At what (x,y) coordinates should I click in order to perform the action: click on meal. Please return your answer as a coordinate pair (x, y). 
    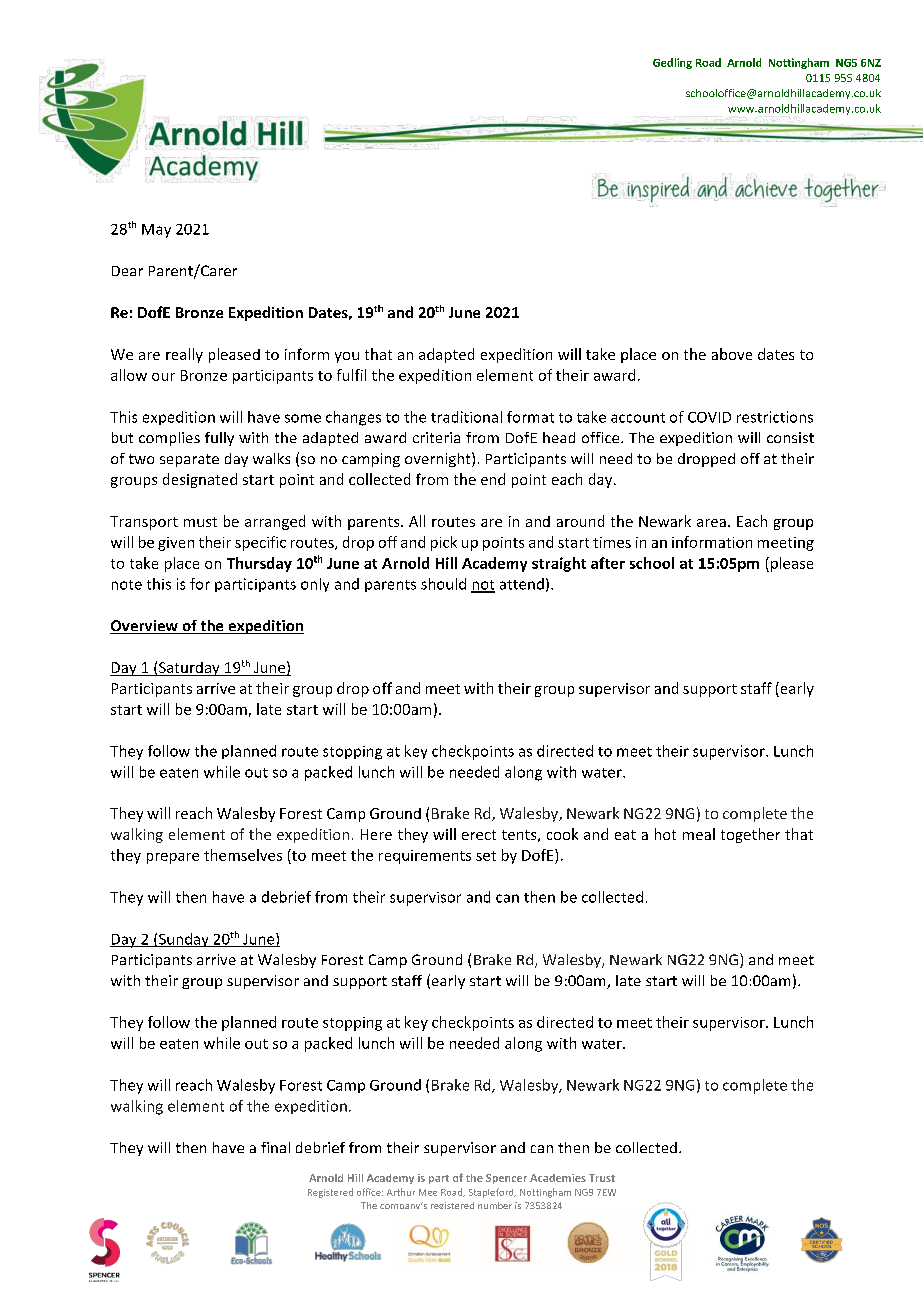
    Looking at the image, I should click on (699, 834).
